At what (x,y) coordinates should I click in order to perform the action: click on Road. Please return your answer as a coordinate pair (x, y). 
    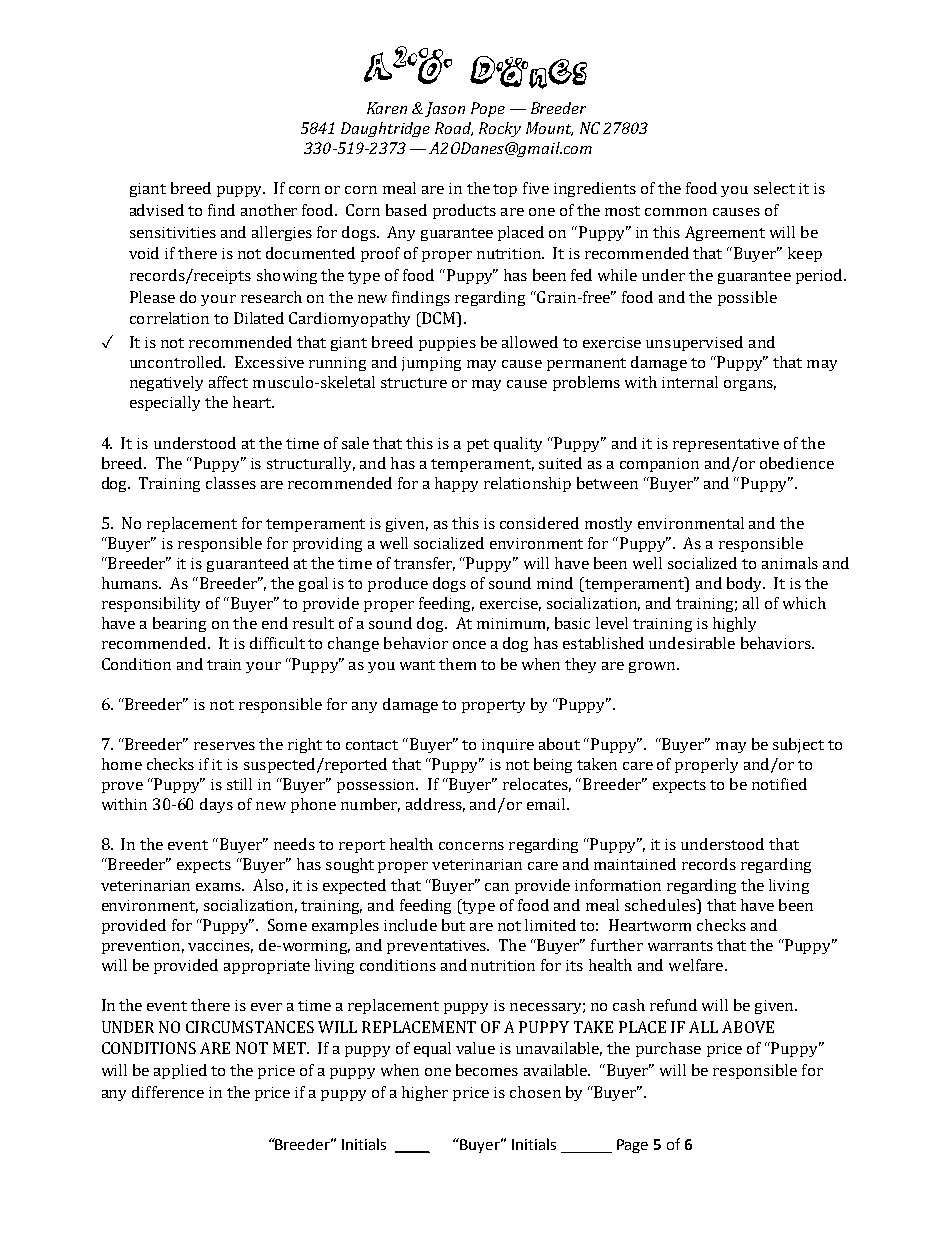
    Looking at the image, I should click on (454, 129).
